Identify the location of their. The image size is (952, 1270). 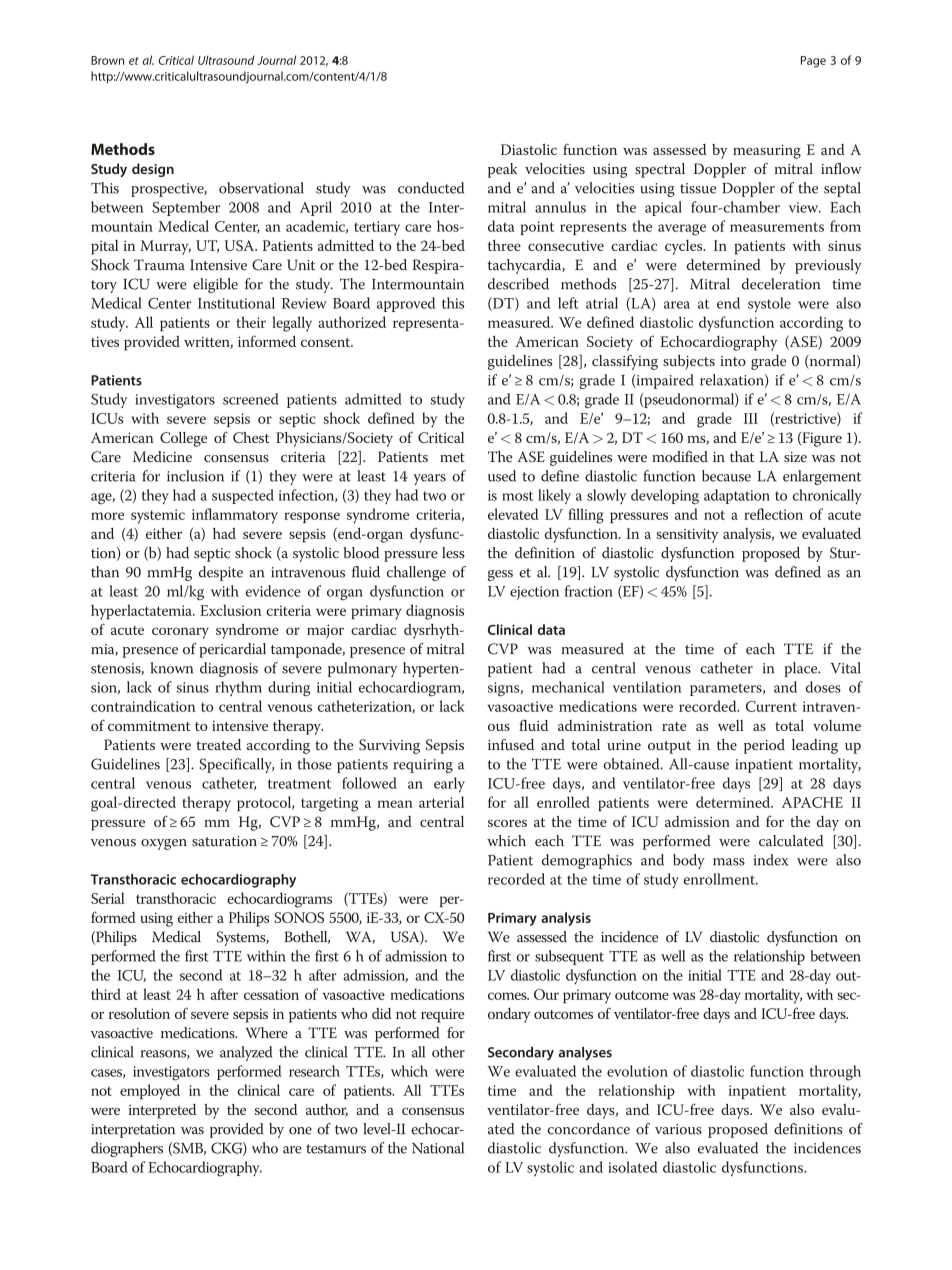
(251, 322).
